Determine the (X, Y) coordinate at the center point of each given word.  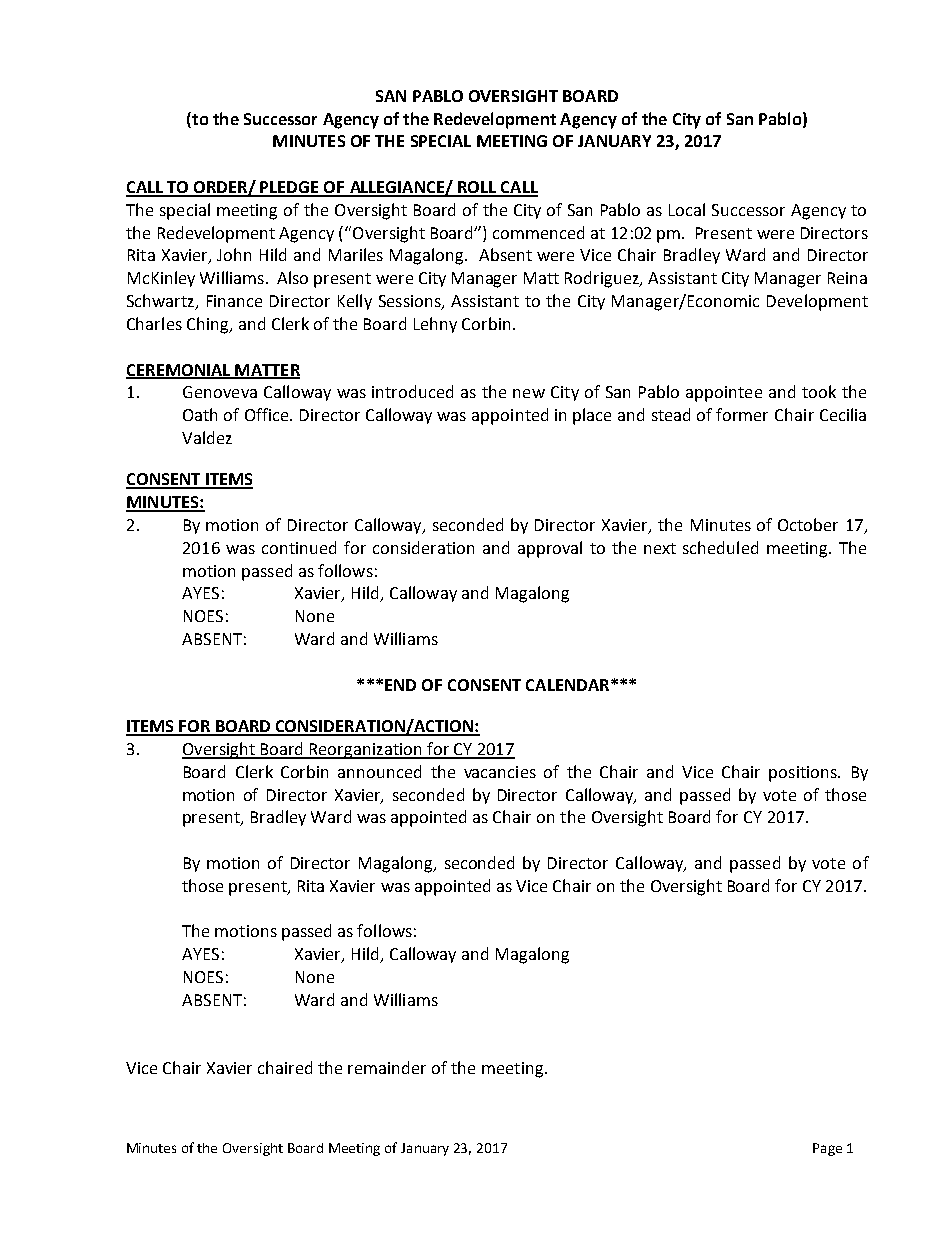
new (529, 393)
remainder (387, 1067)
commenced (538, 232)
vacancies (500, 772)
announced (379, 771)
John (234, 254)
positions (804, 774)
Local (687, 209)
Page (827, 1149)
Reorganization (366, 751)
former (742, 414)
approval (550, 549)
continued (299, 547)
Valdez (207, 437)
